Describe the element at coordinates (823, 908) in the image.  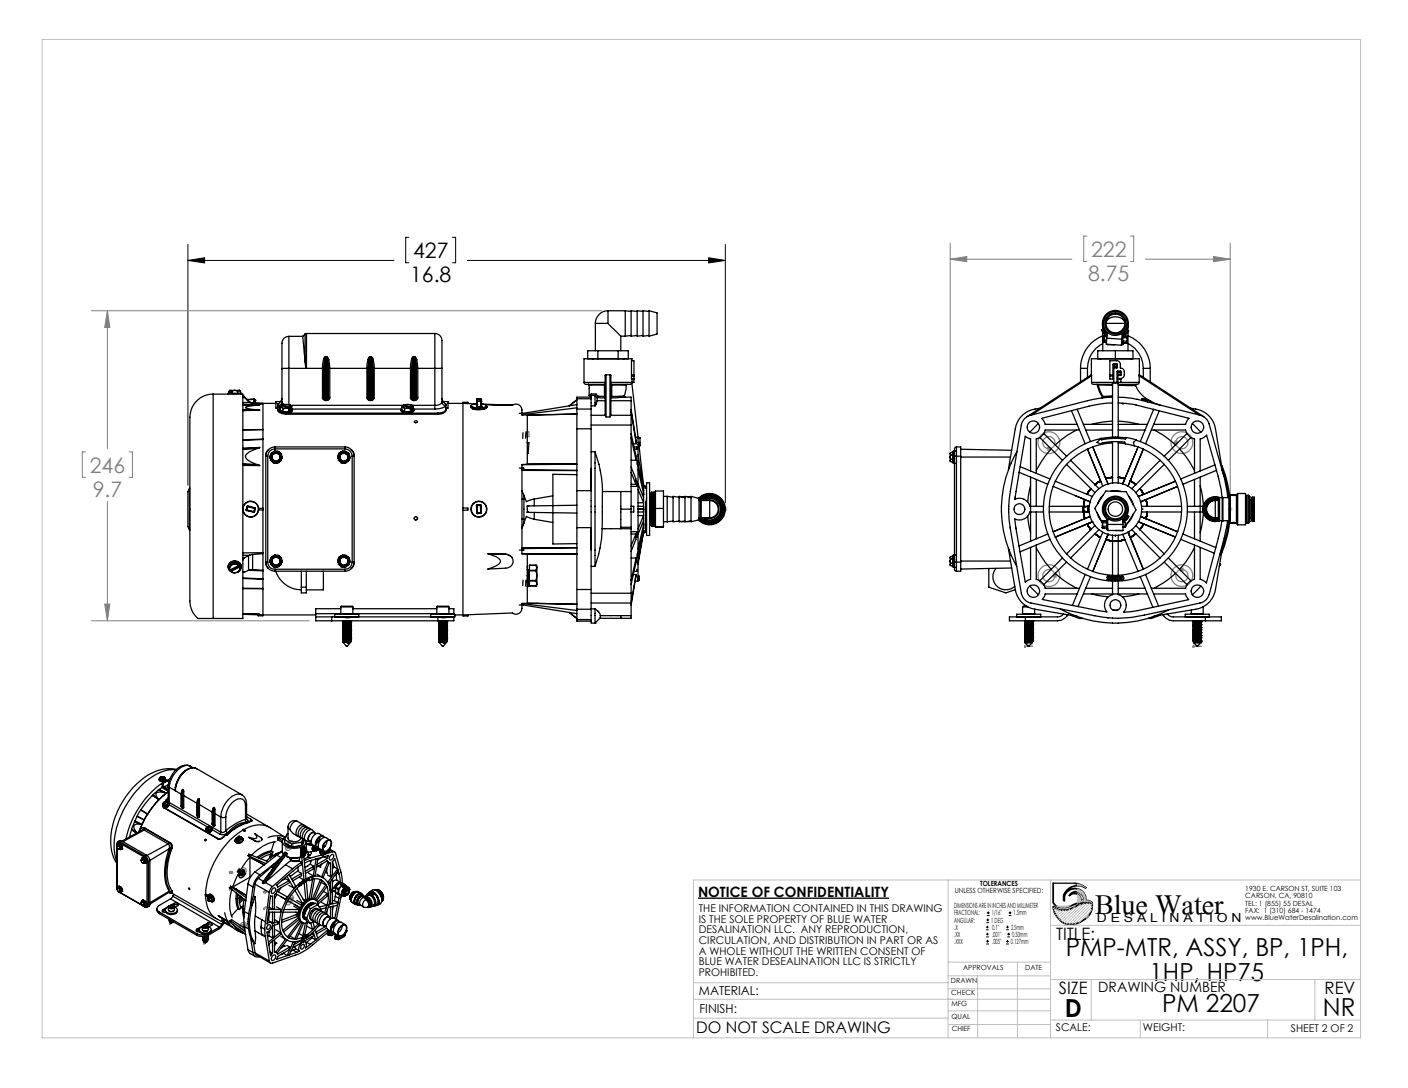
I see `CONTAINED` at that location.
